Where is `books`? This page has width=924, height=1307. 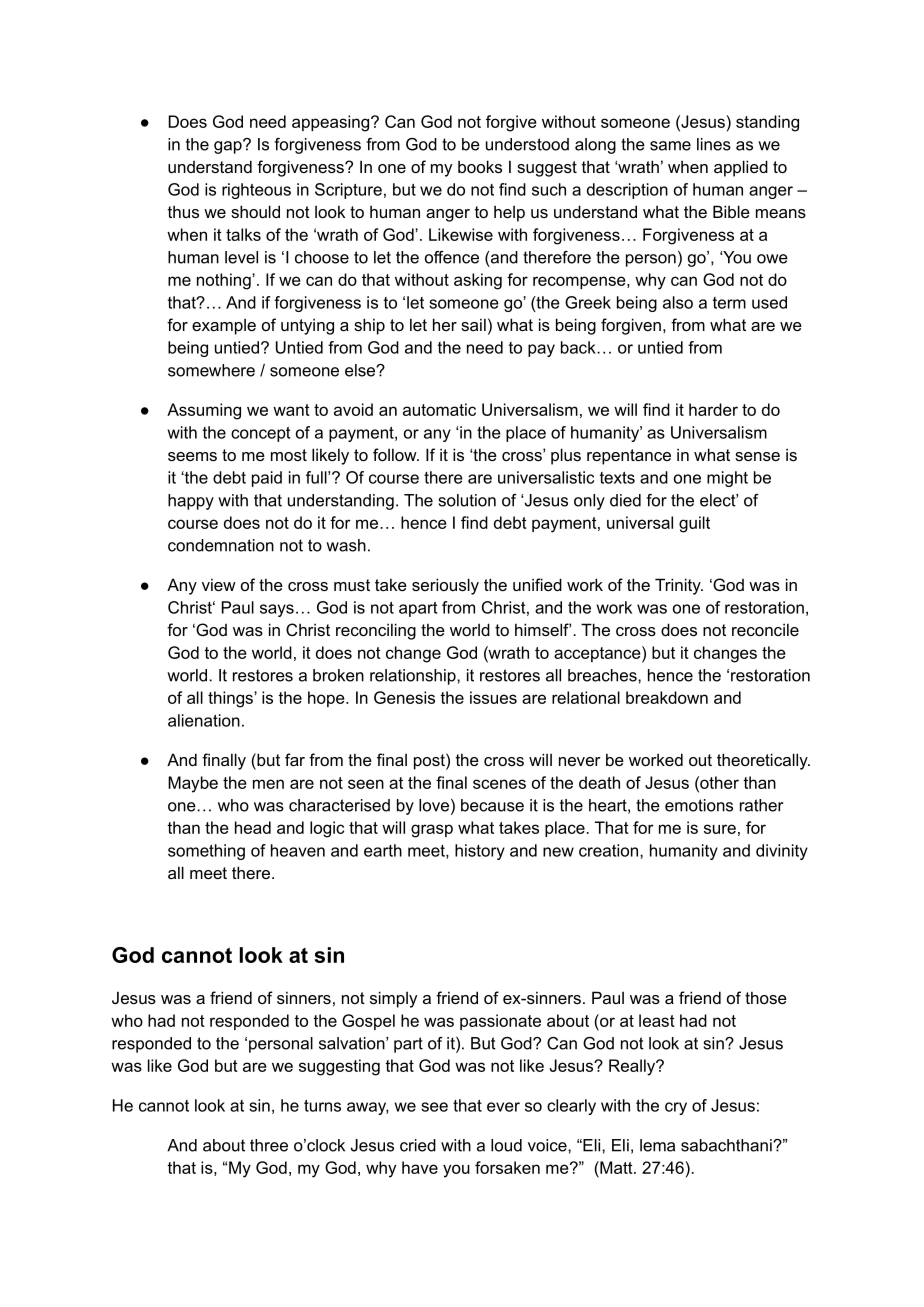
books is located at coordinates (480, 166).
